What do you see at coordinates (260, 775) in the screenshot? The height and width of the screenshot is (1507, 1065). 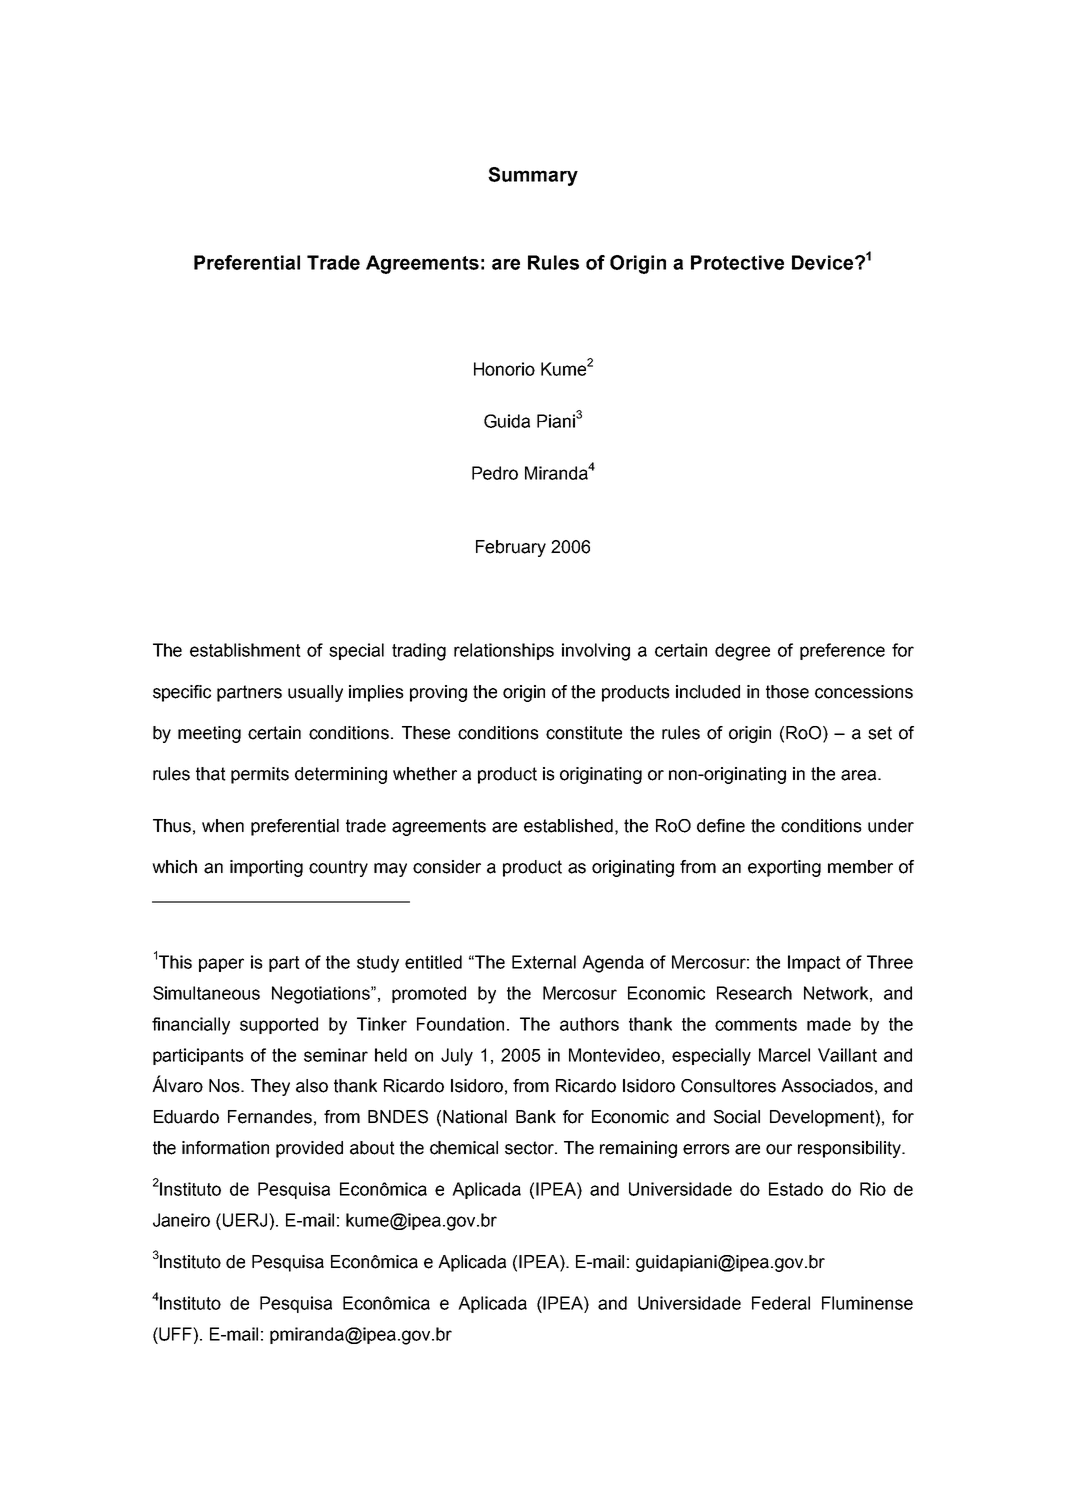 I see `permits` at bounding box center [260, 775].
